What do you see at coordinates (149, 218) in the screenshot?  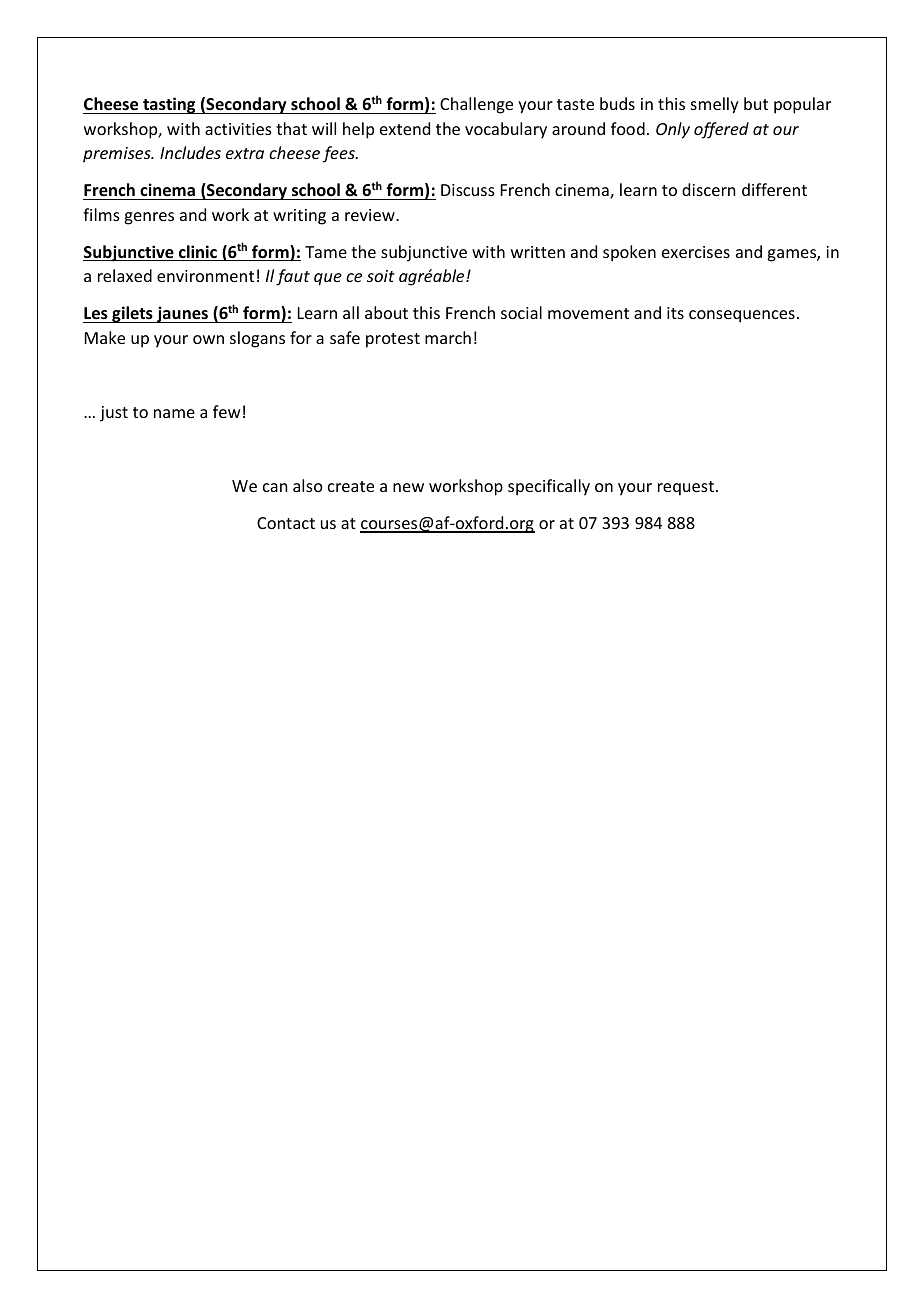 I see `genres` at bounding box center [149, 218].
